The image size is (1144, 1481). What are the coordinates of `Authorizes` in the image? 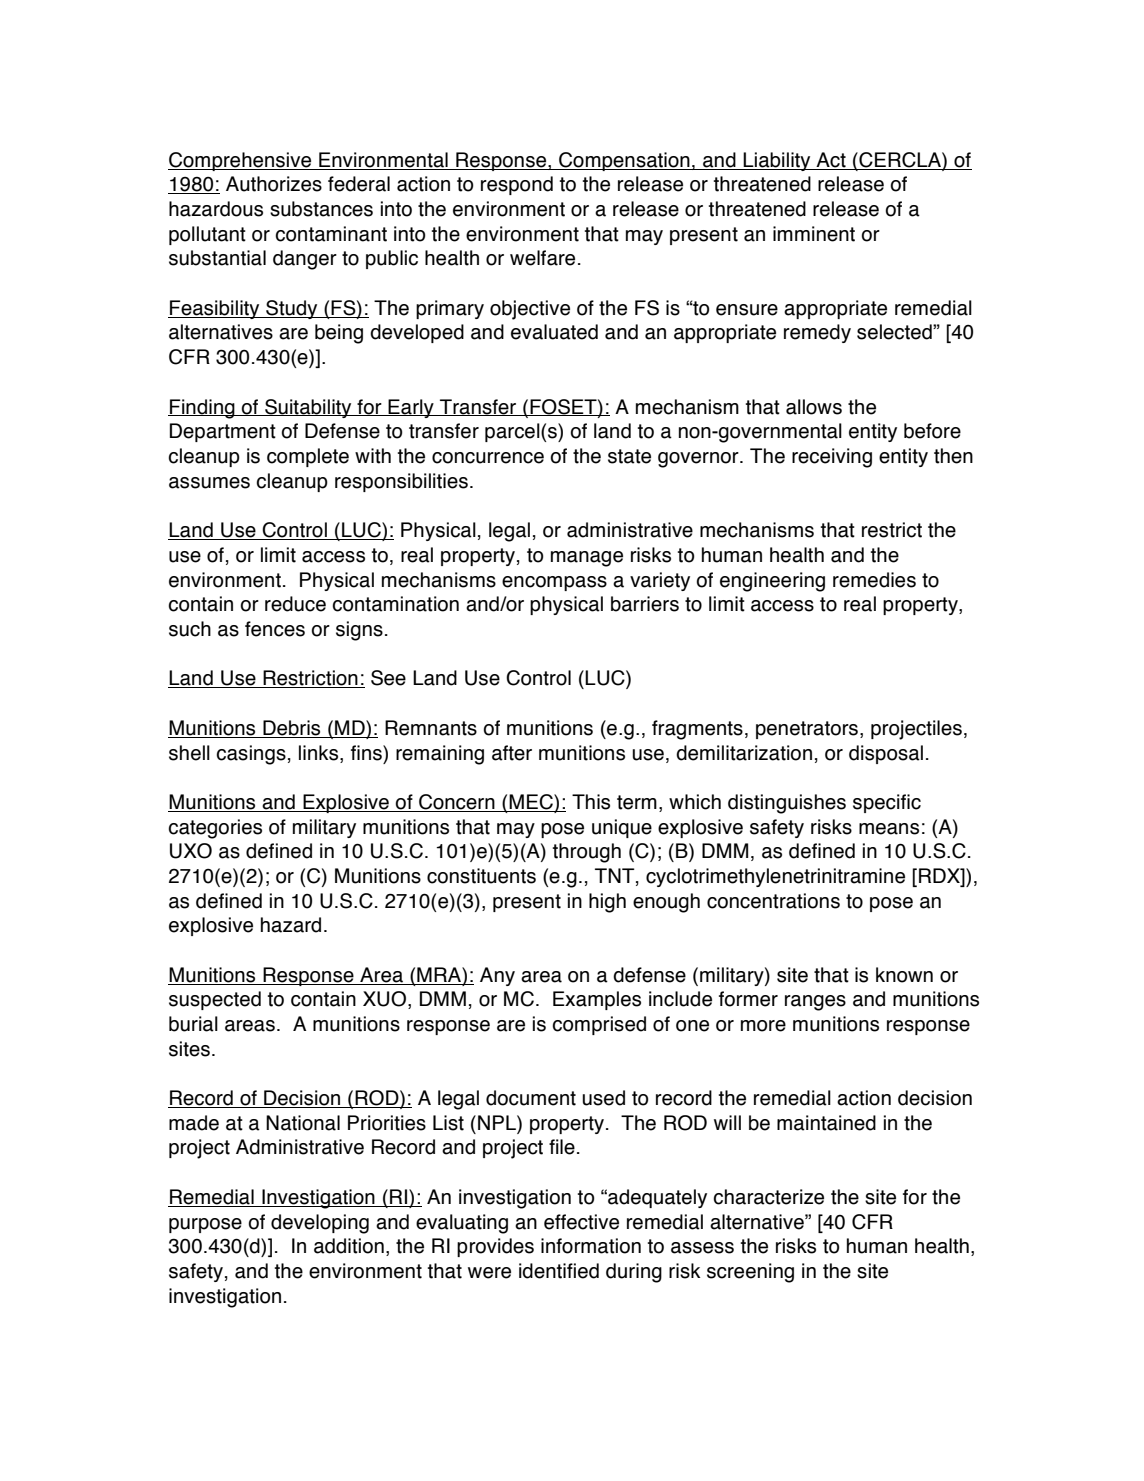 It's located at (274, 184).
